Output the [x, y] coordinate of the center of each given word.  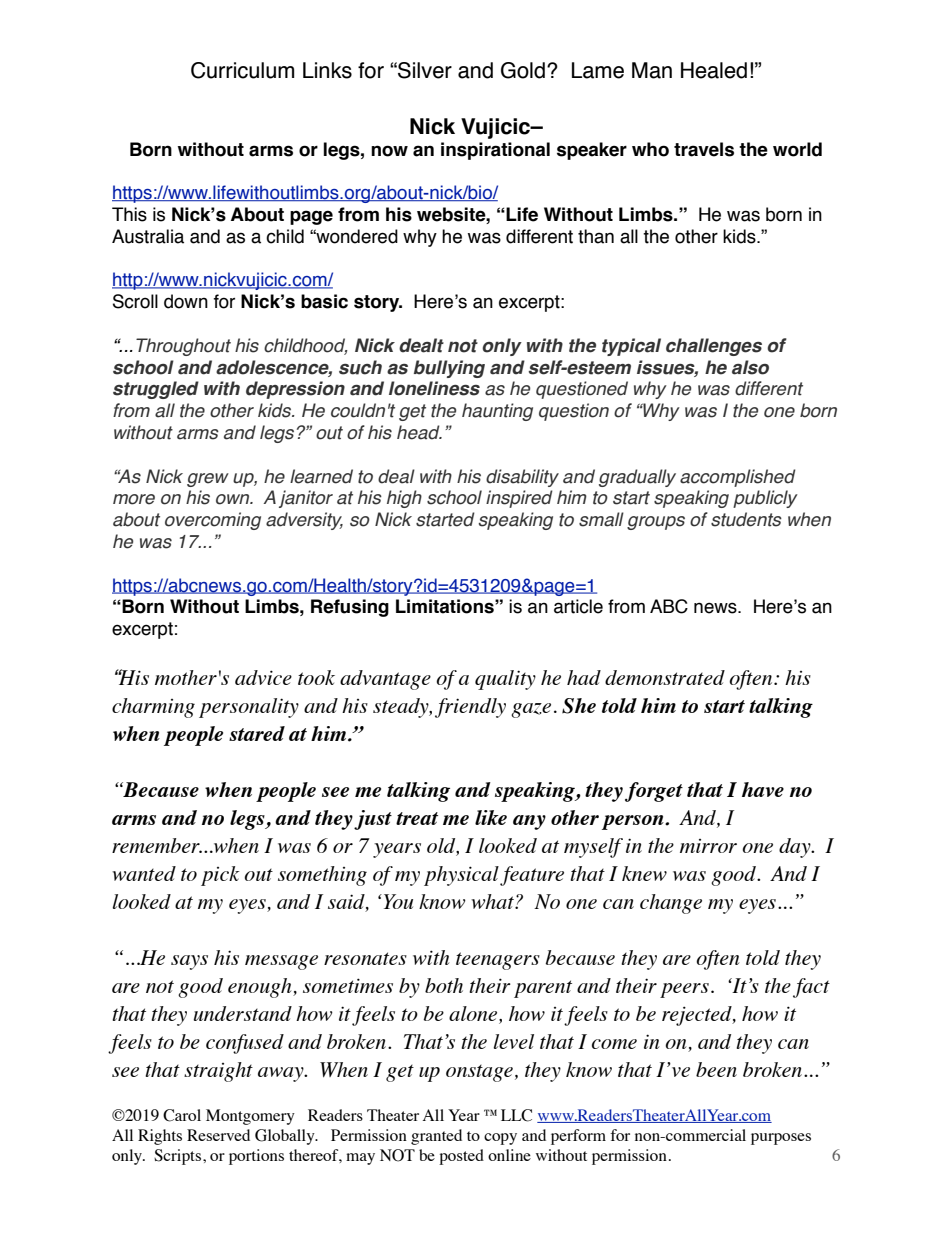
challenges [714, 347]
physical [461, 876]
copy [500, 1139]
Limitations [446, 606]
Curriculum [242, 70]
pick [220, 876]
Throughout [183, 347]
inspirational [495, 151]
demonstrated [665, 677]
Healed [714, 70]
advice [263, 677]
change [671, 904]
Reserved [218, 1135]
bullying [449, 369]
